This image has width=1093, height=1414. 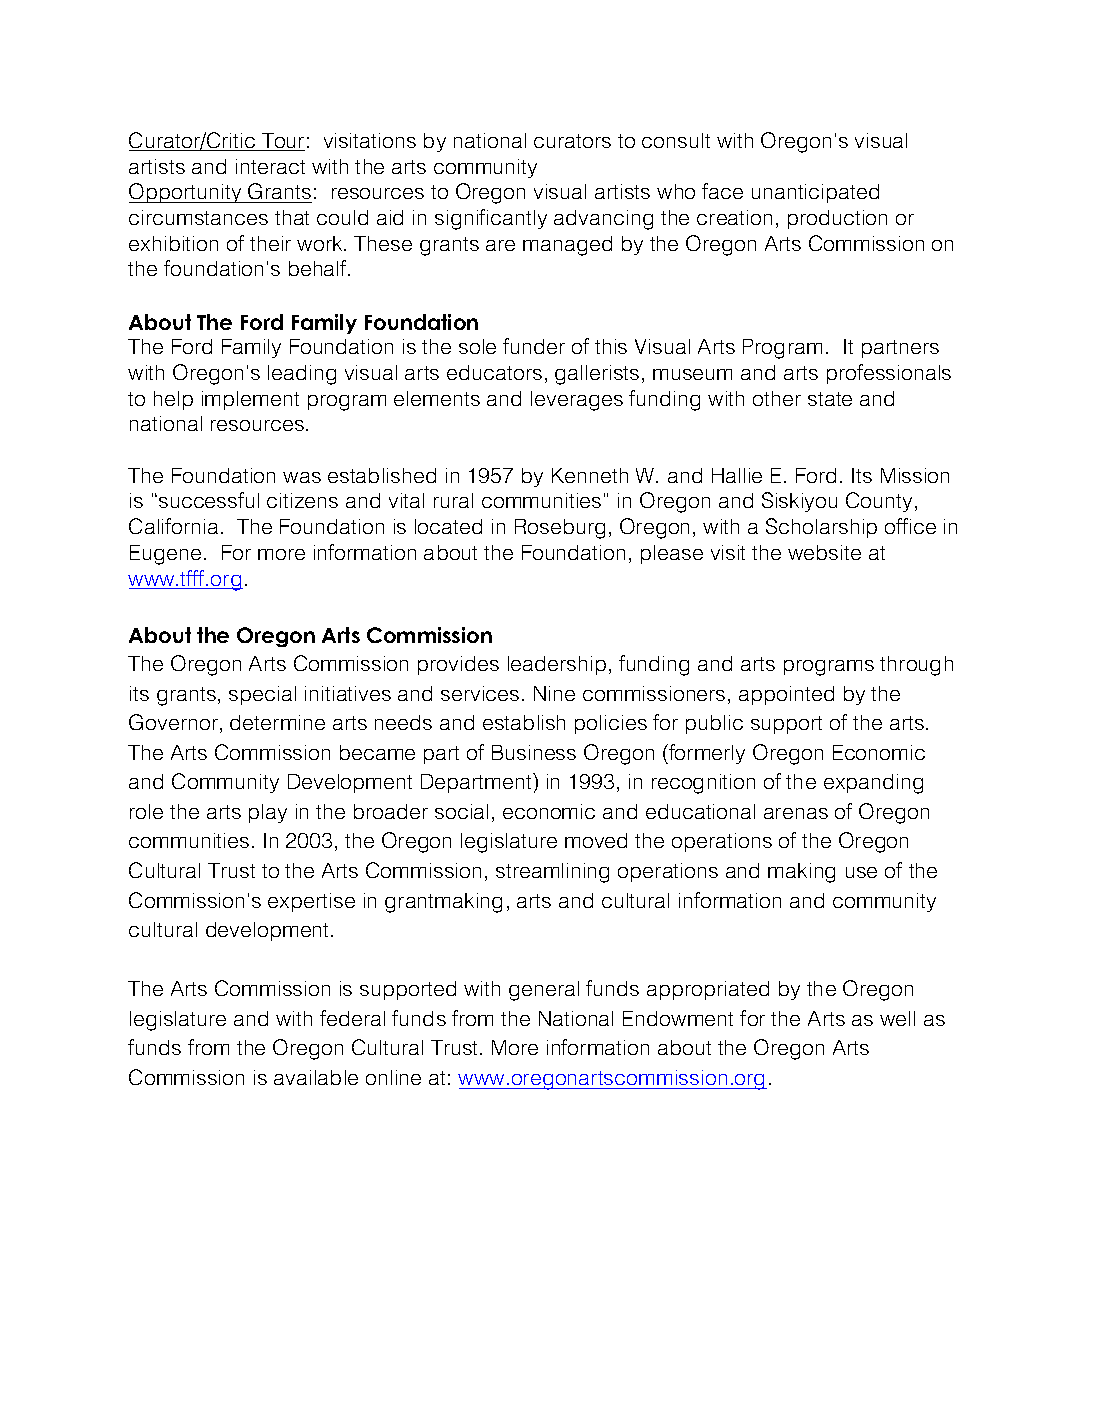 What do you see at coordinates (557, 665) in the image?
I see `leadership` at bounding box center [557, 665].
